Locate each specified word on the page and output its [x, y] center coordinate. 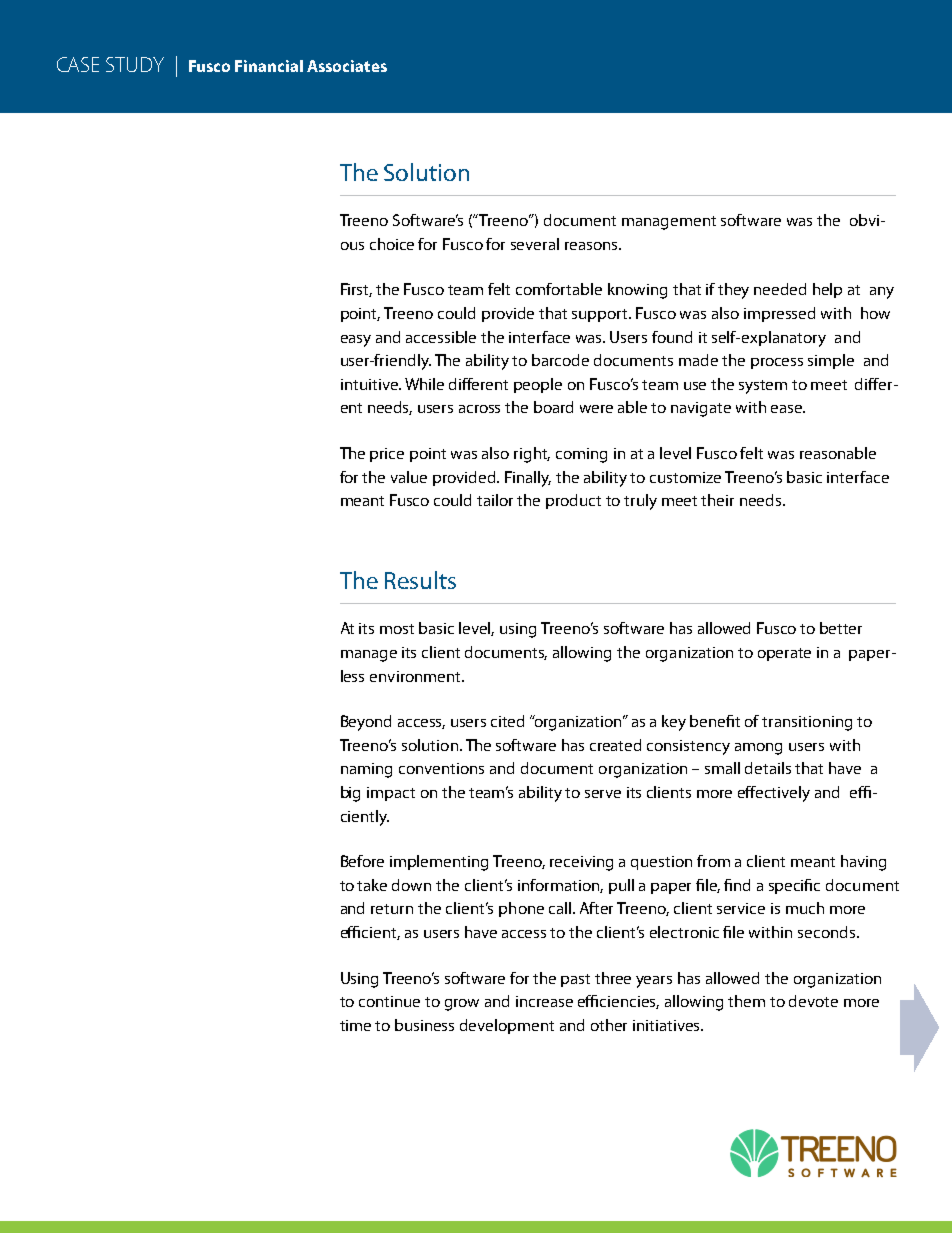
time [355, 1025]
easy [356, 341]
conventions [441, 768]
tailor [495, 500]
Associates [347, 66]
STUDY [135, 64]
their [717, 500]
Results [420, 580]
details [768, 768]
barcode [560, 360]
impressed [779, 314]
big [350, 794]
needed [780, 289]
